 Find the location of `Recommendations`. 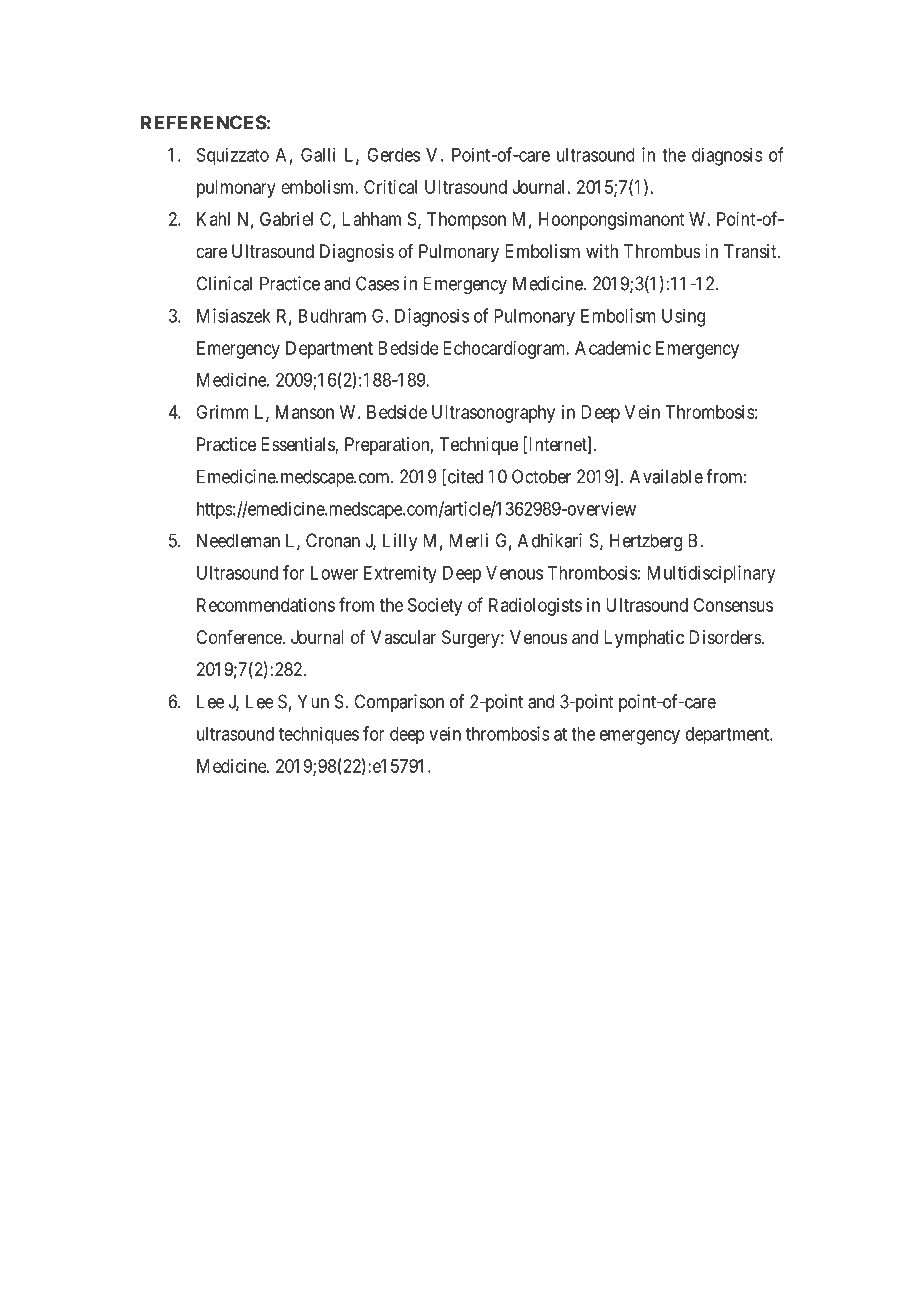

Recommendations is located at coordinates (266, 605).
